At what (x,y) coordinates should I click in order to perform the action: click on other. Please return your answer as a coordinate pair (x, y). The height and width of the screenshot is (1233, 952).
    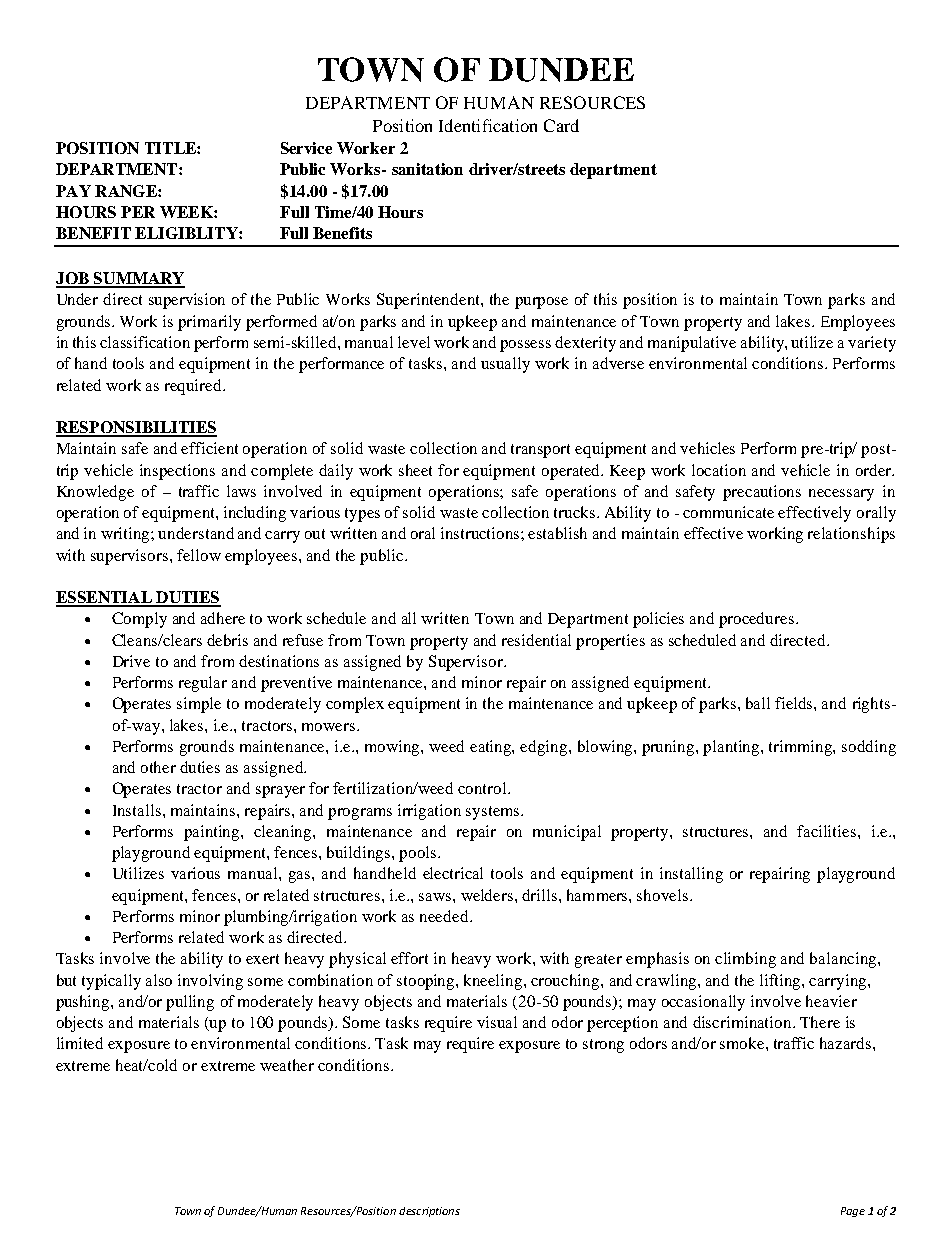
    Looking at the image, I should click on (158, 767).
